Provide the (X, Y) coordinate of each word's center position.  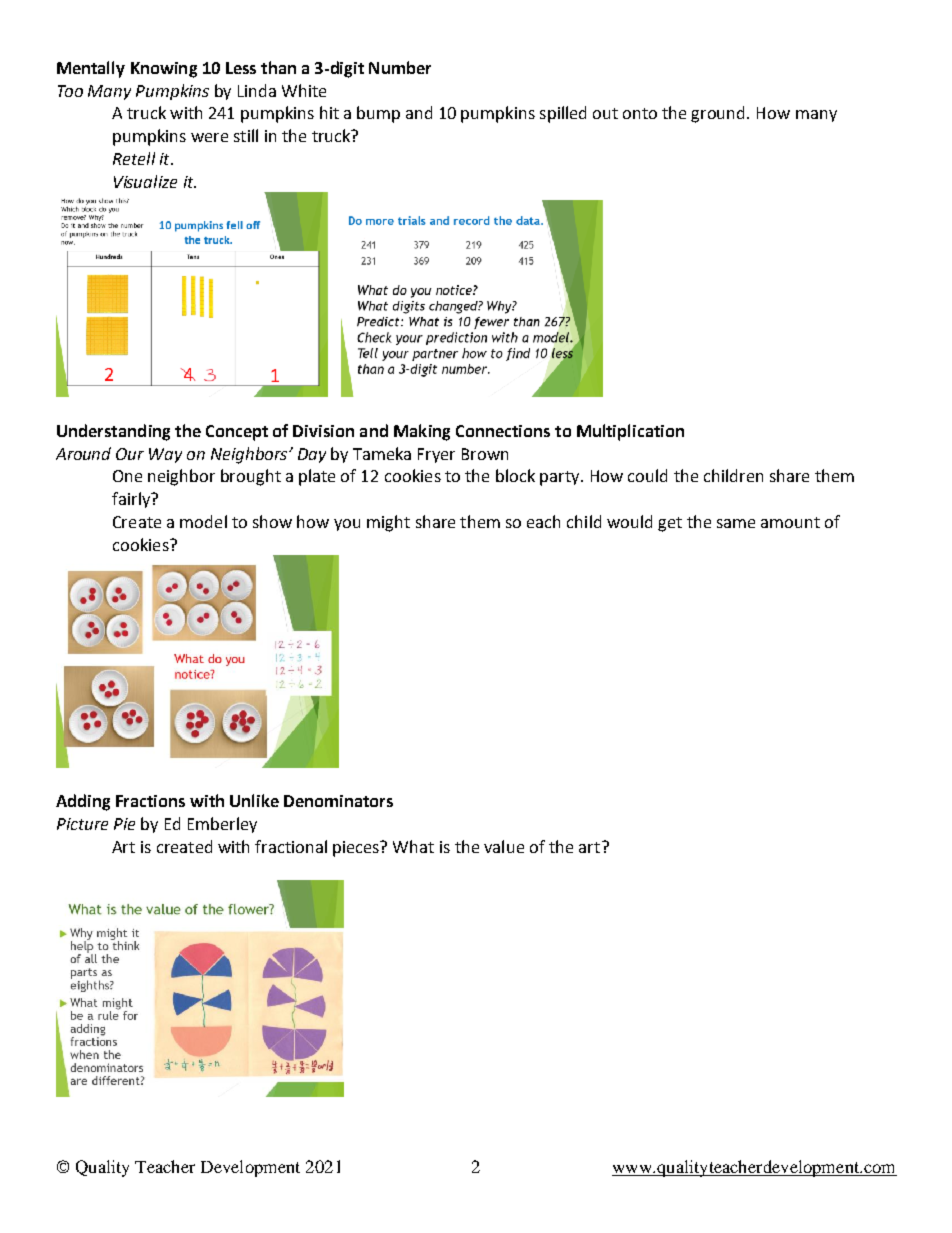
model (203, 521)
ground (719, 114)
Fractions (150, 801)
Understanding (113, 432)
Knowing (164, 70)
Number (400, 67)
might (388, 523)
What (413, 846)
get (670, 524)
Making (422, 432)
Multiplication (630, 432)
